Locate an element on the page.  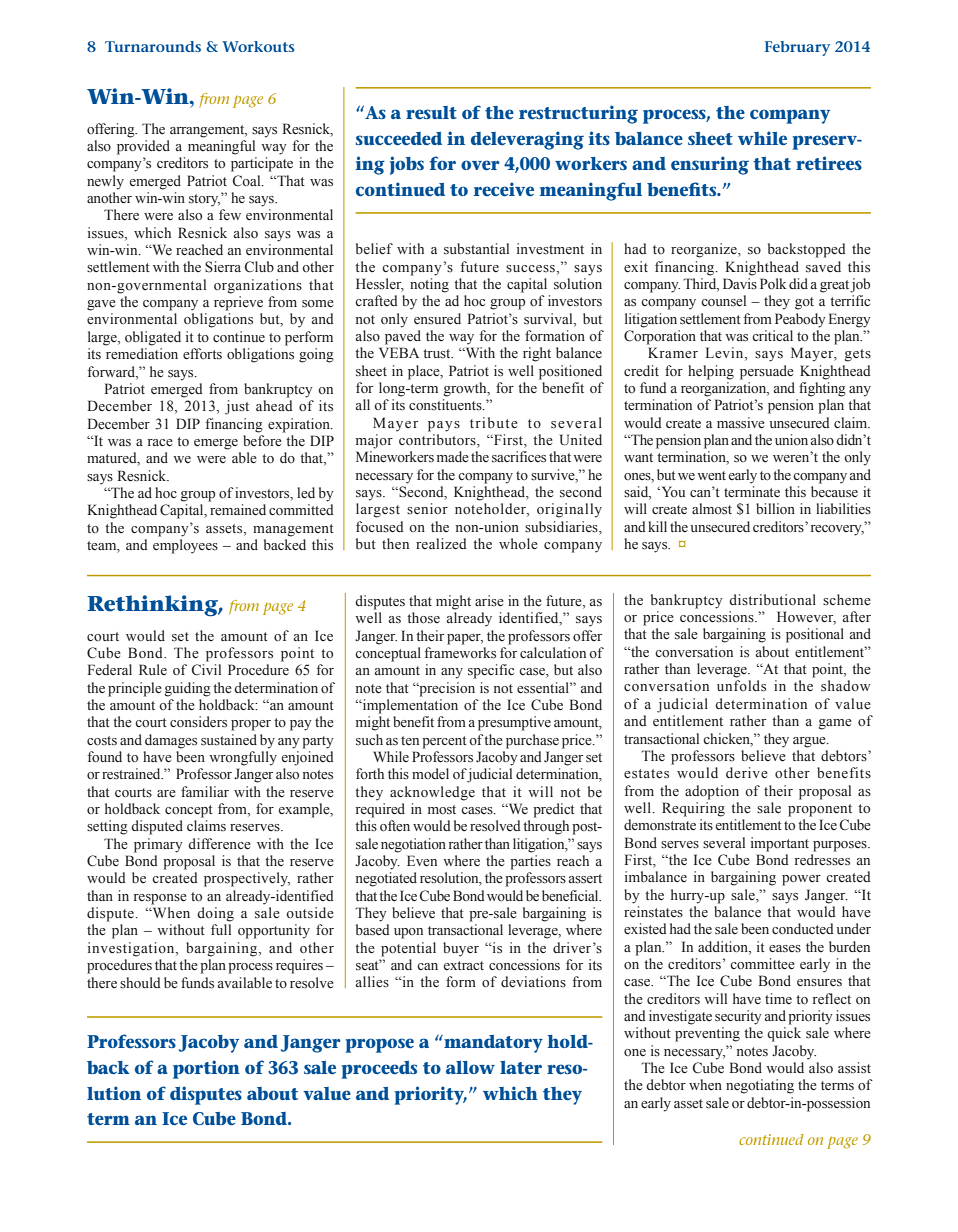
February is located at coordinates (797, 48).
